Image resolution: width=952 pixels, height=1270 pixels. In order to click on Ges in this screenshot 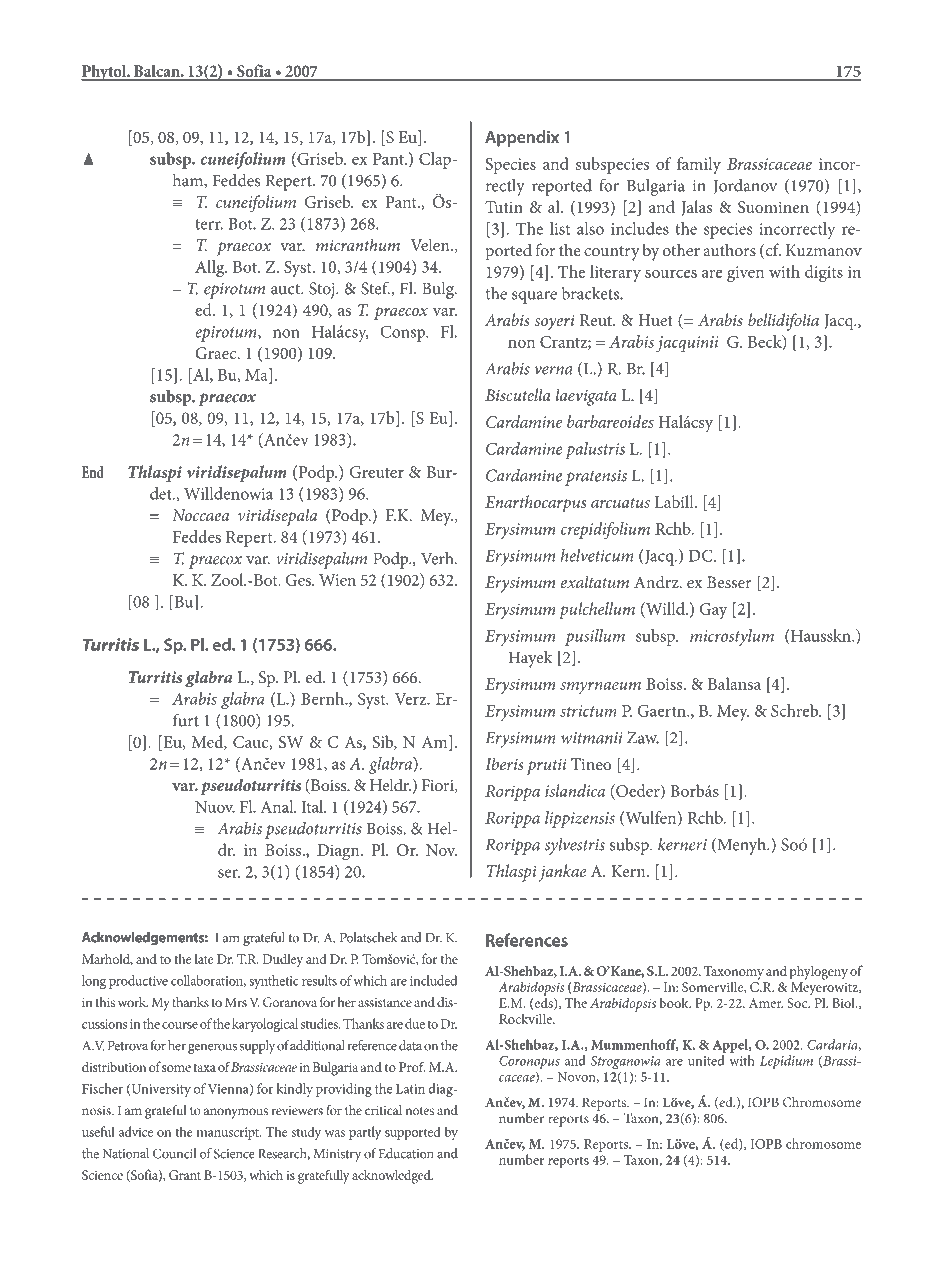, I will do `click(299, 580)`.
